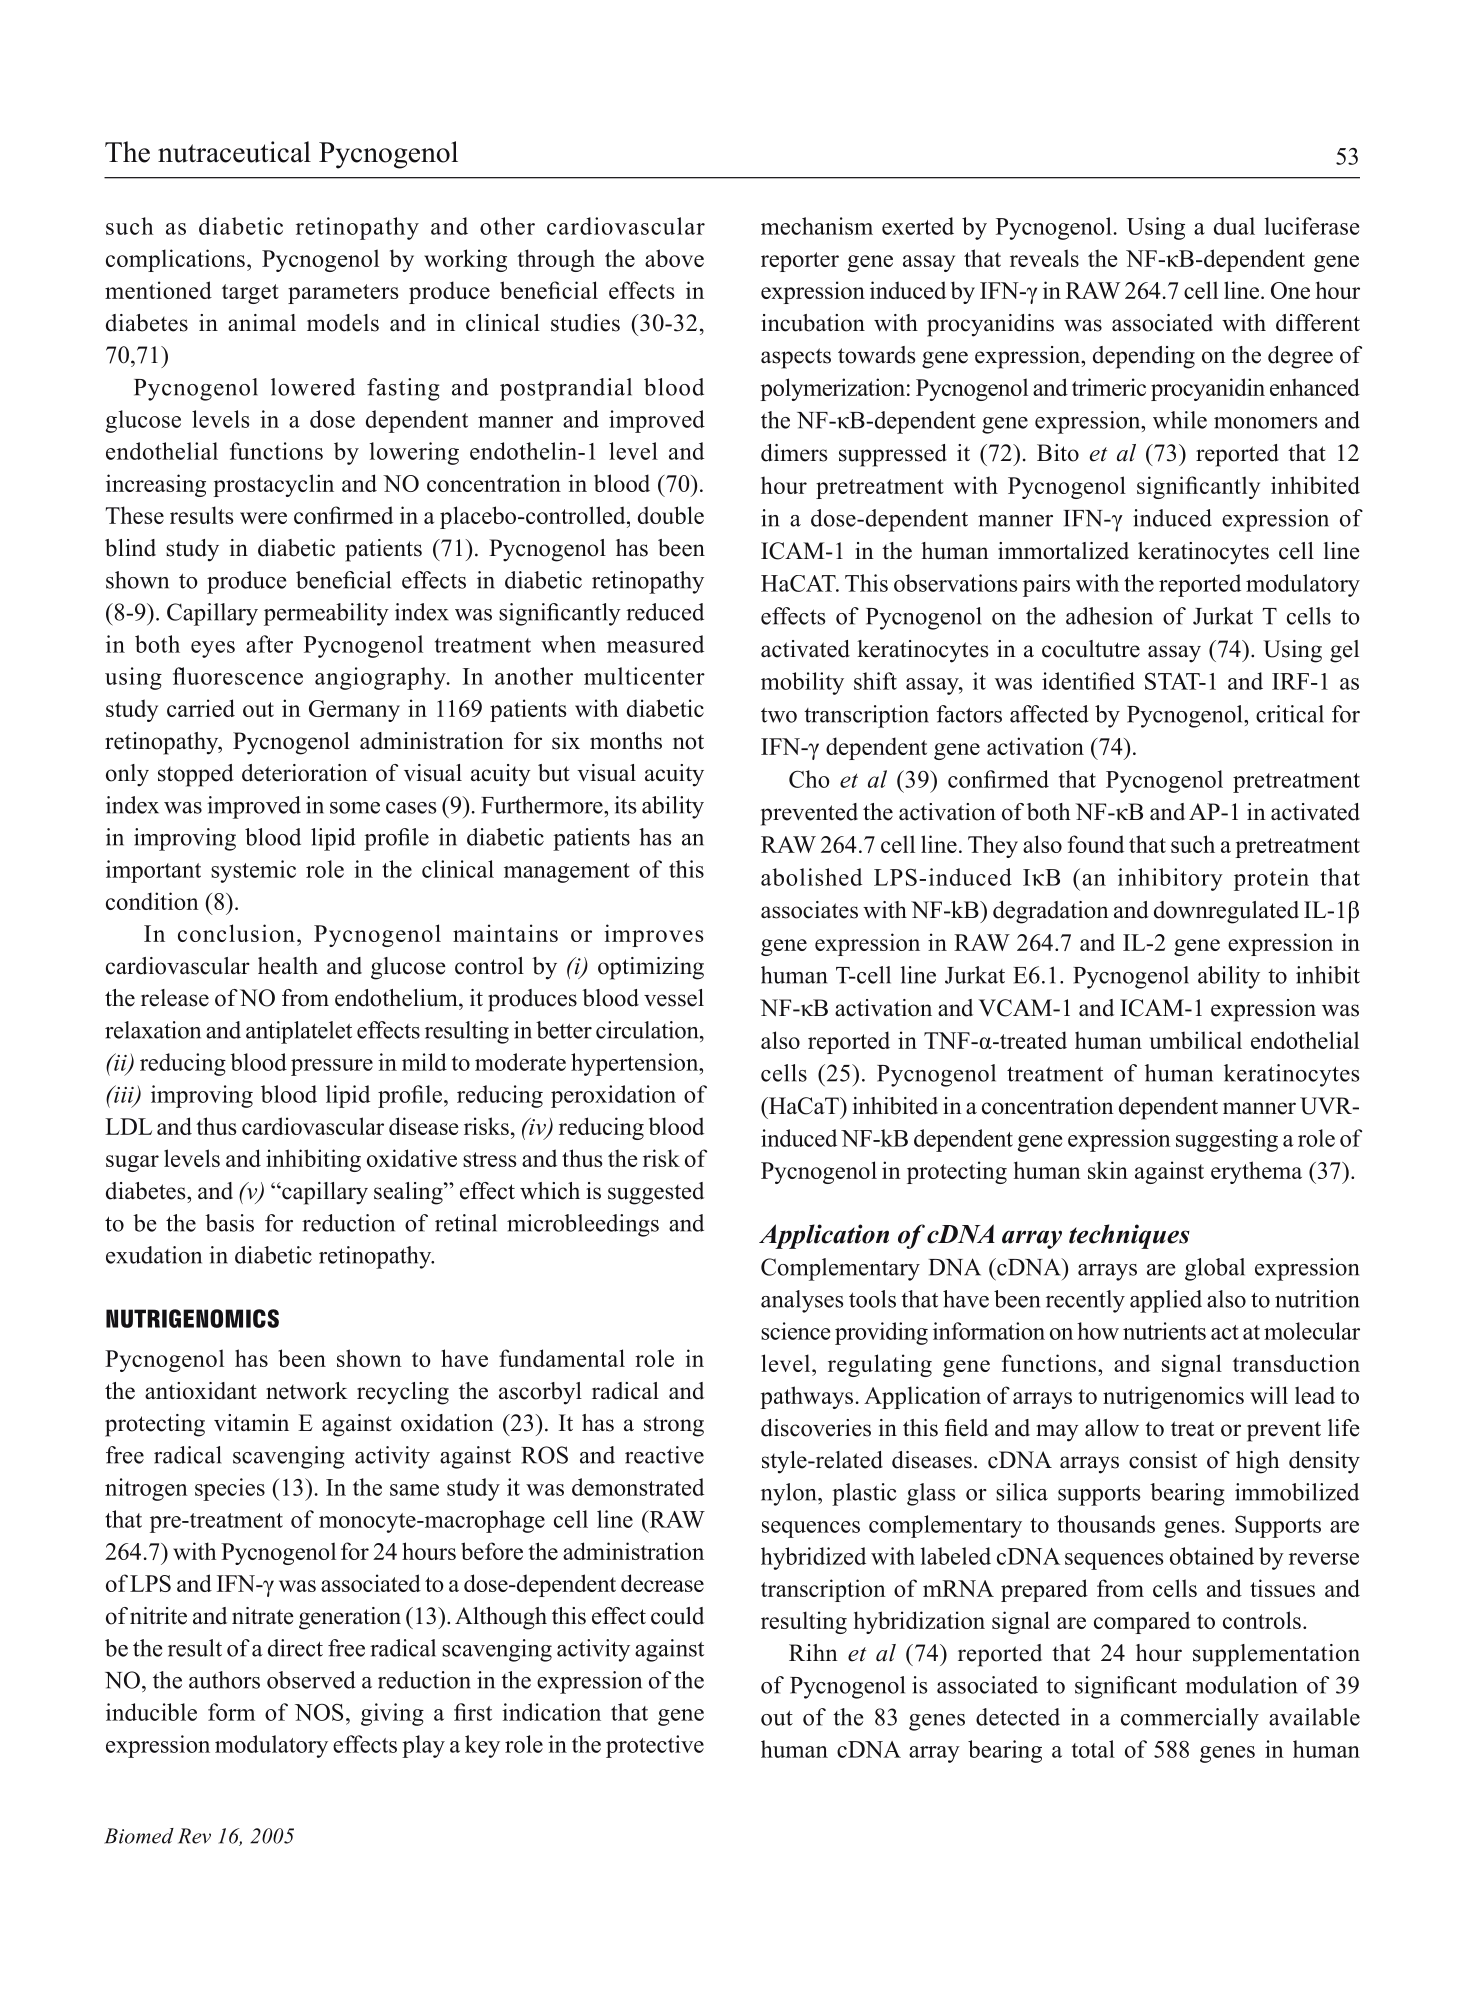 The height and width of the screenshot is (1998, 1472). Describe the element at coordinates (299, 1032) in the screenshot. I see `antiplatelet` at that location.
